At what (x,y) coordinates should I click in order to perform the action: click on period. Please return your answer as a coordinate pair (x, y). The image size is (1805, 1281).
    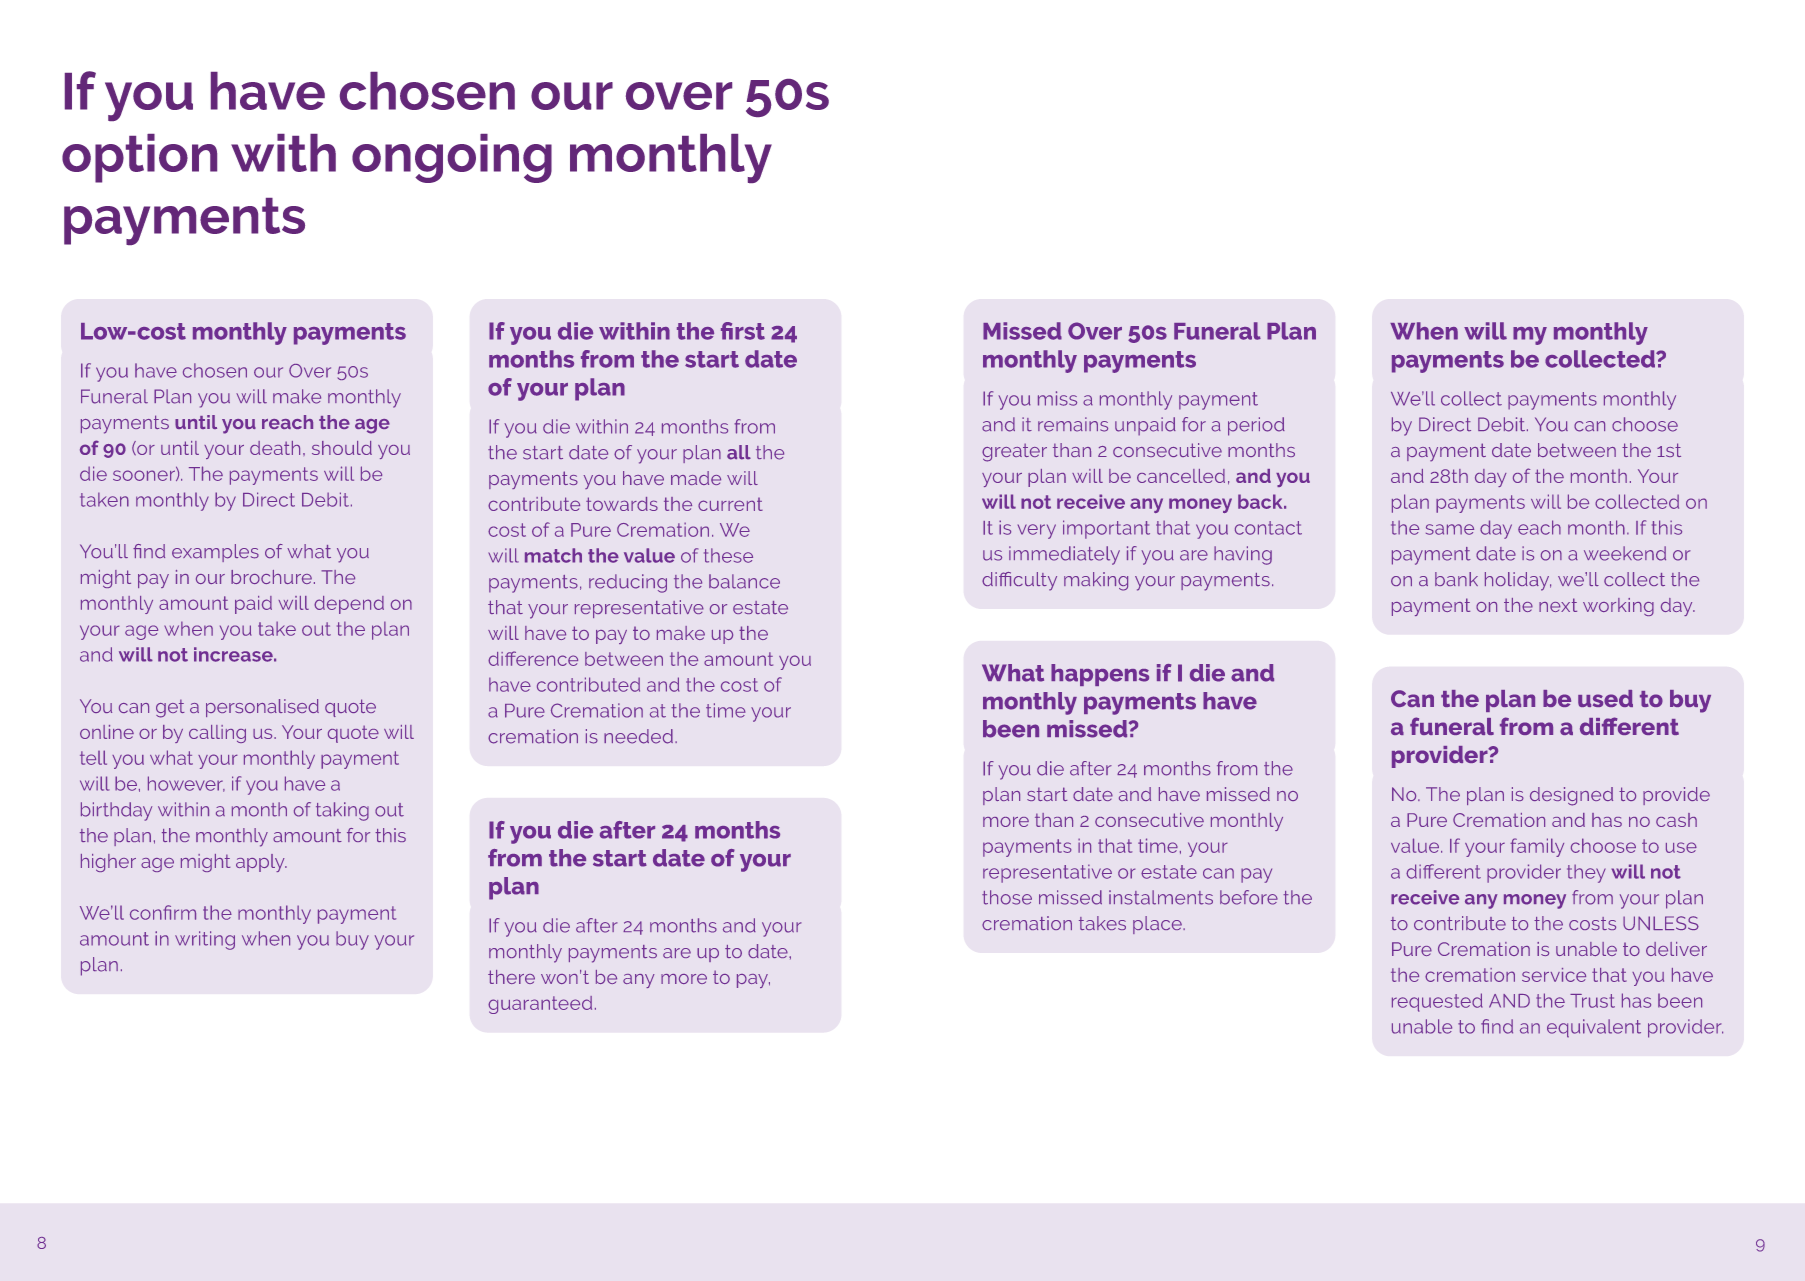
    Looking at the image, I should click on (1256, 426).
